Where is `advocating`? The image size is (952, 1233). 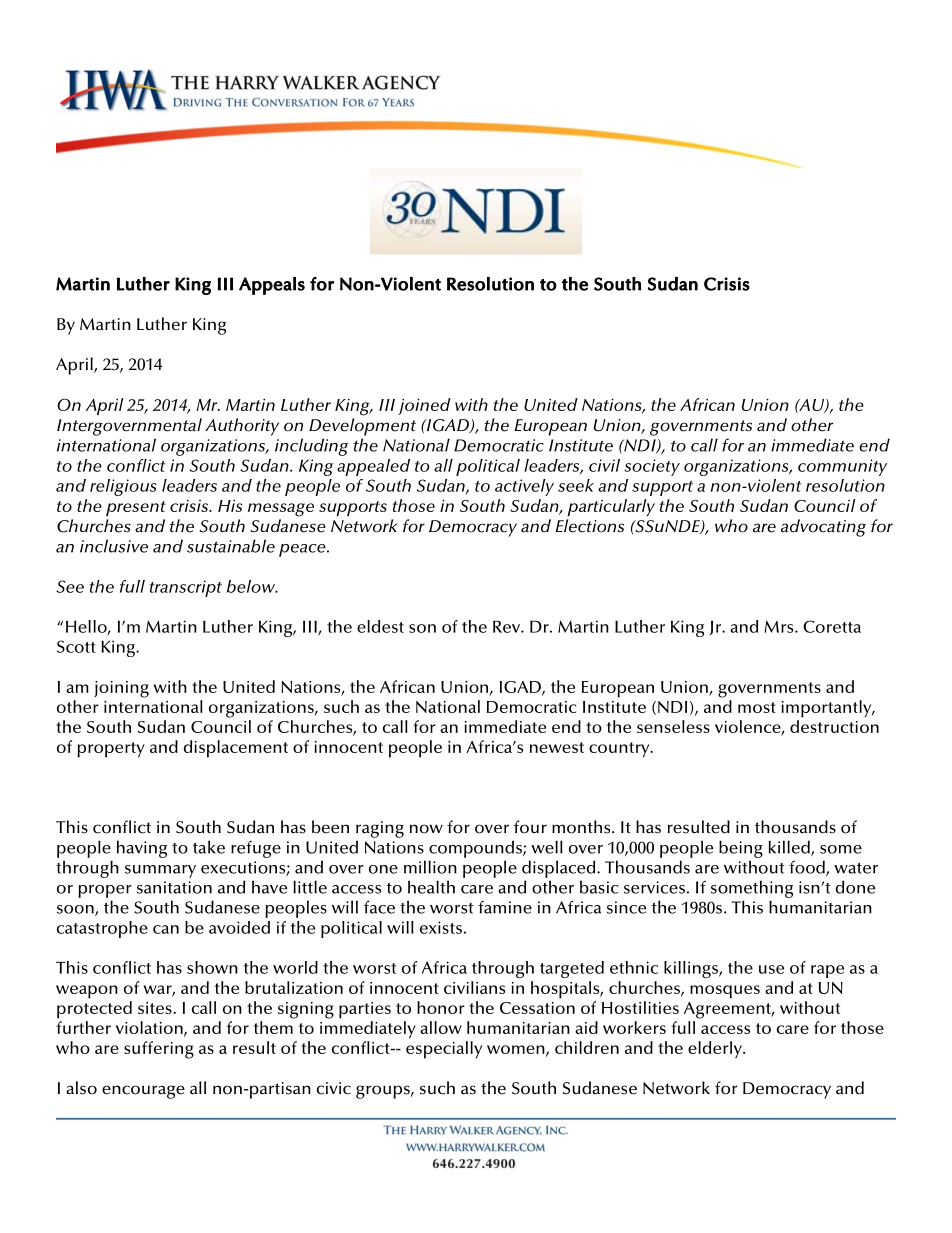 advocating is located at coordinates (823, 528).
